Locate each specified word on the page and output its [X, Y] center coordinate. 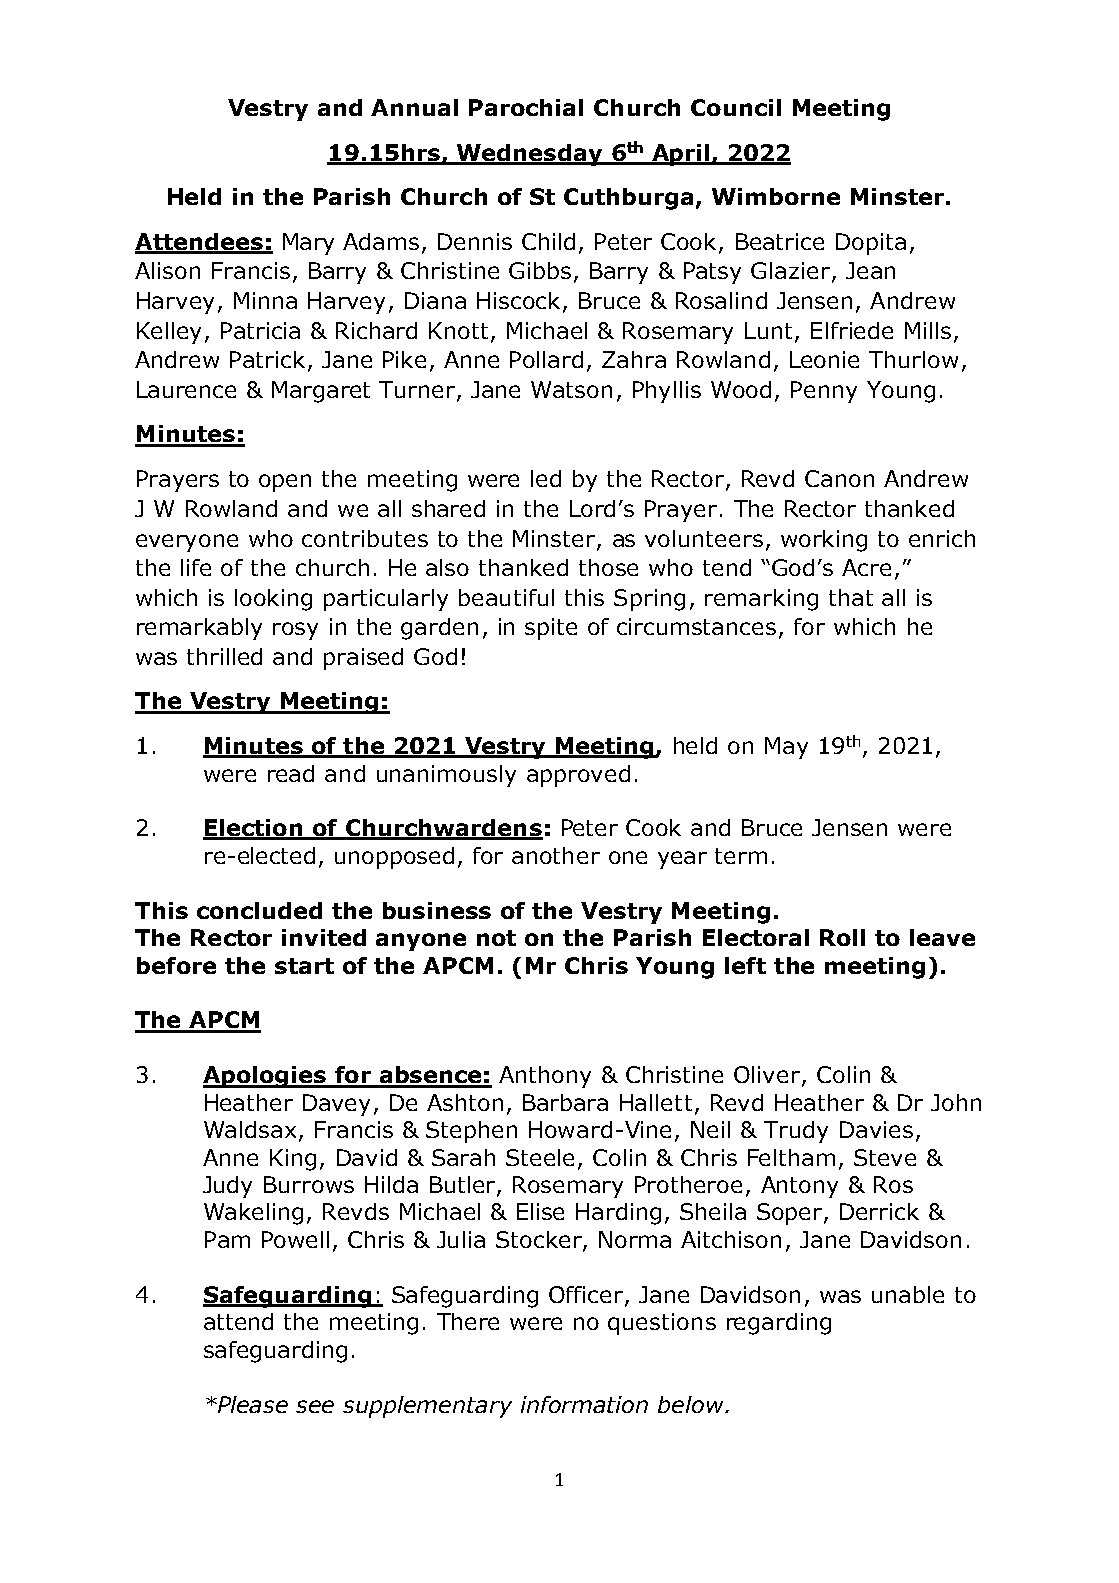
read [291, 773]
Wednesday [530, 155]
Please [252, 1404]
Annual [414, 107]
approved [578, 776]
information [584, 1404]
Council [736, 107]
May [786, 748]
